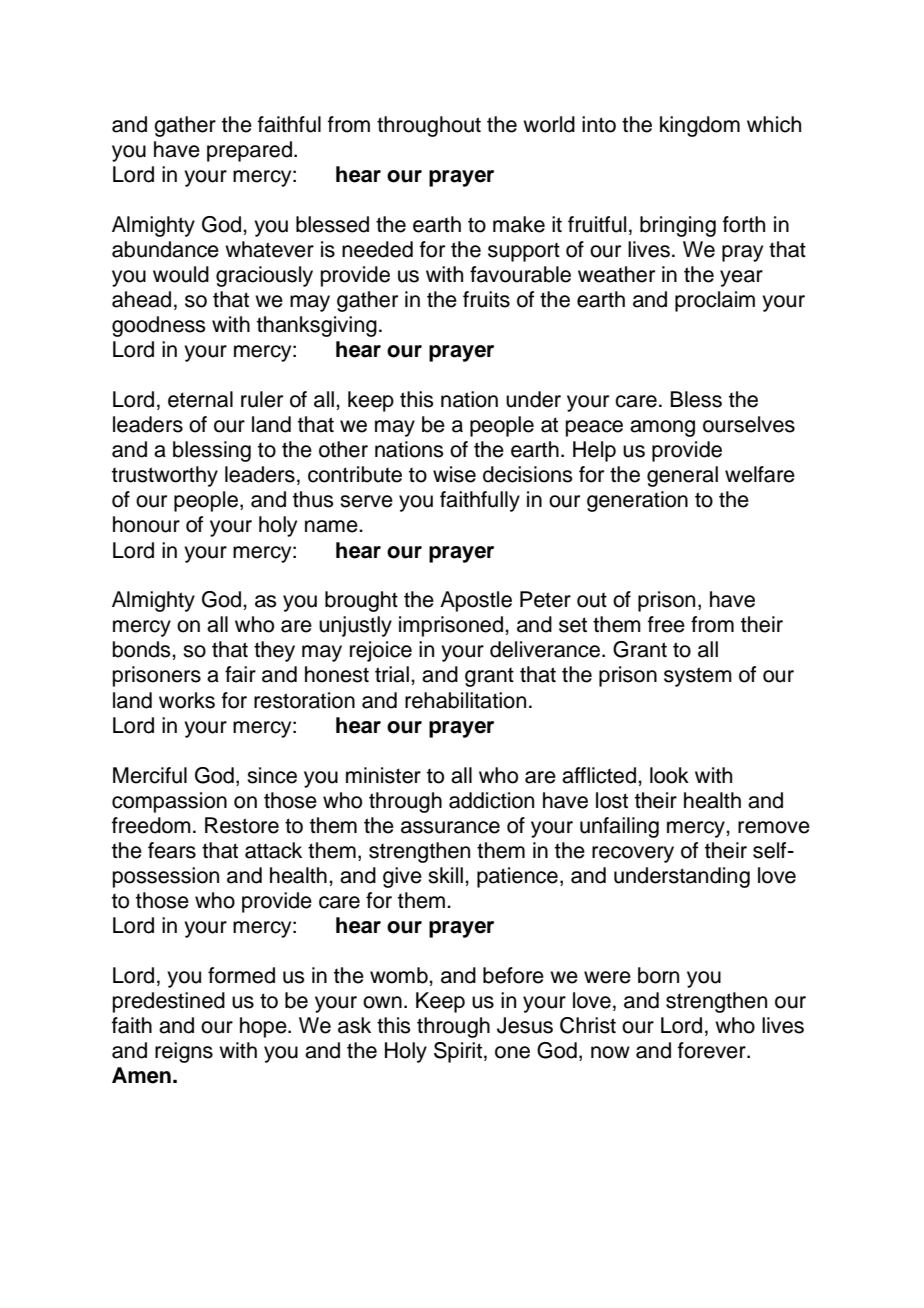  I want to click on reigns, so click(184, 1052).
